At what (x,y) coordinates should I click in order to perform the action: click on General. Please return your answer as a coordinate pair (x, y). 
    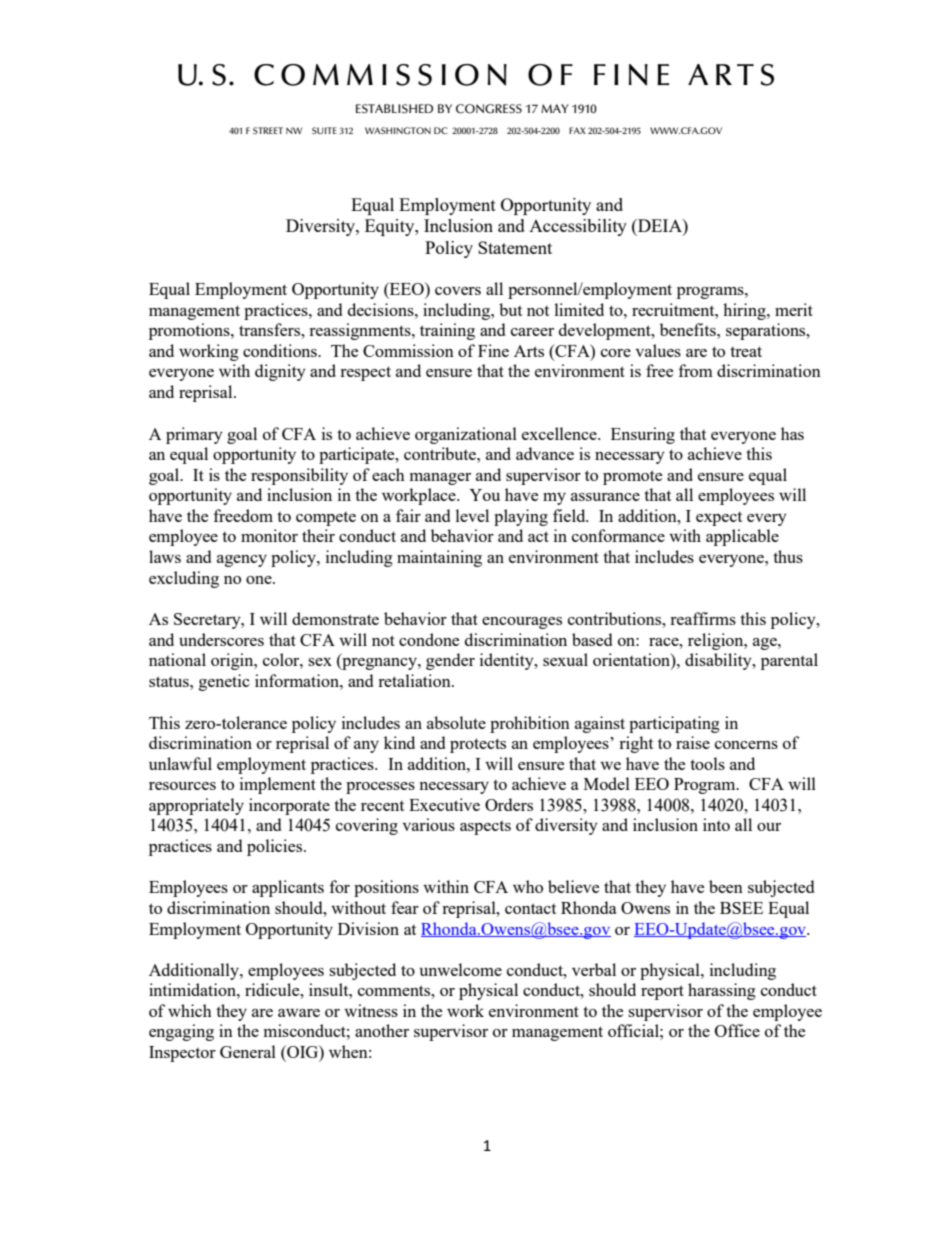
    Looking at the image, I should click on (248, 1051).
